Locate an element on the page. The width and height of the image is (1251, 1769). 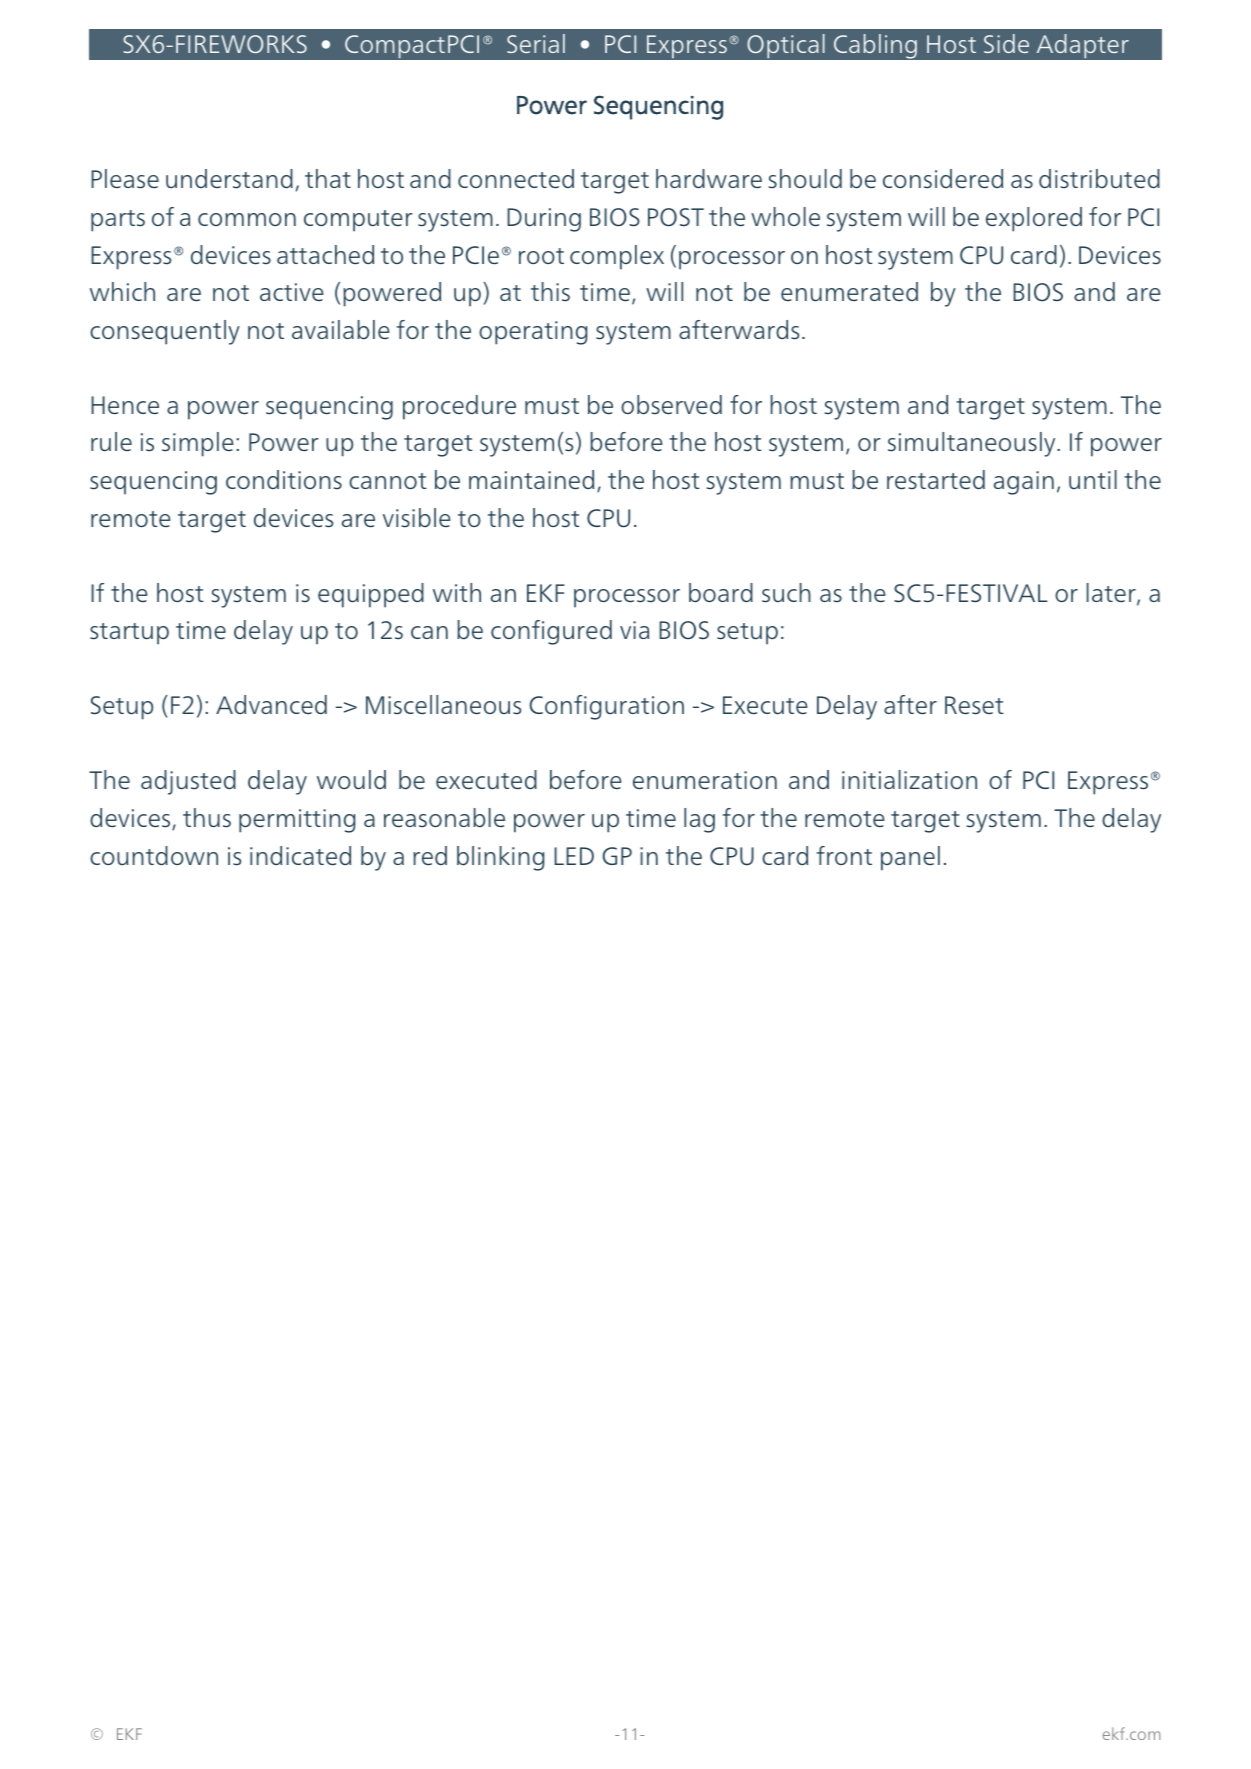
panel is located at coordinates (910, 858).
